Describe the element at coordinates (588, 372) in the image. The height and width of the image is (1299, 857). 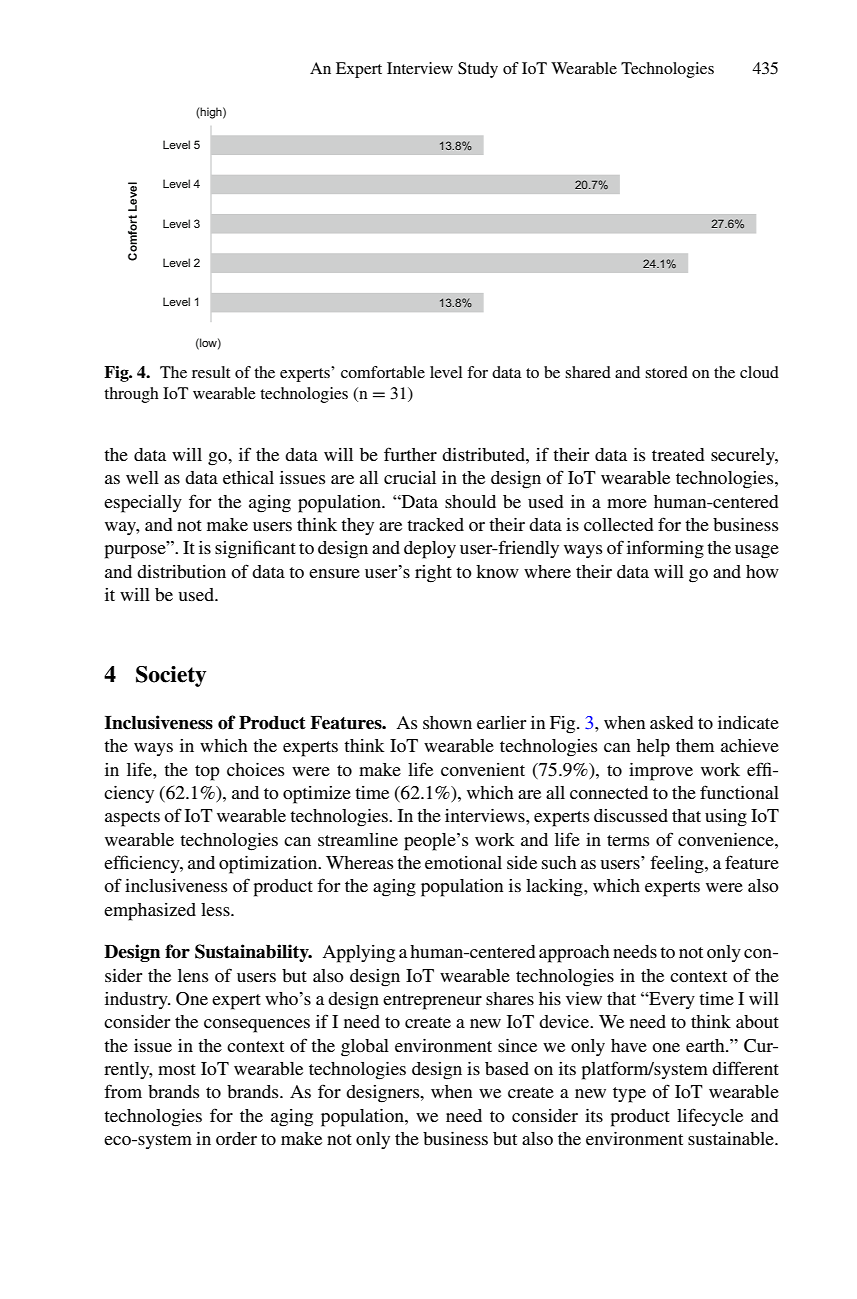
I see `shared` at that location.
